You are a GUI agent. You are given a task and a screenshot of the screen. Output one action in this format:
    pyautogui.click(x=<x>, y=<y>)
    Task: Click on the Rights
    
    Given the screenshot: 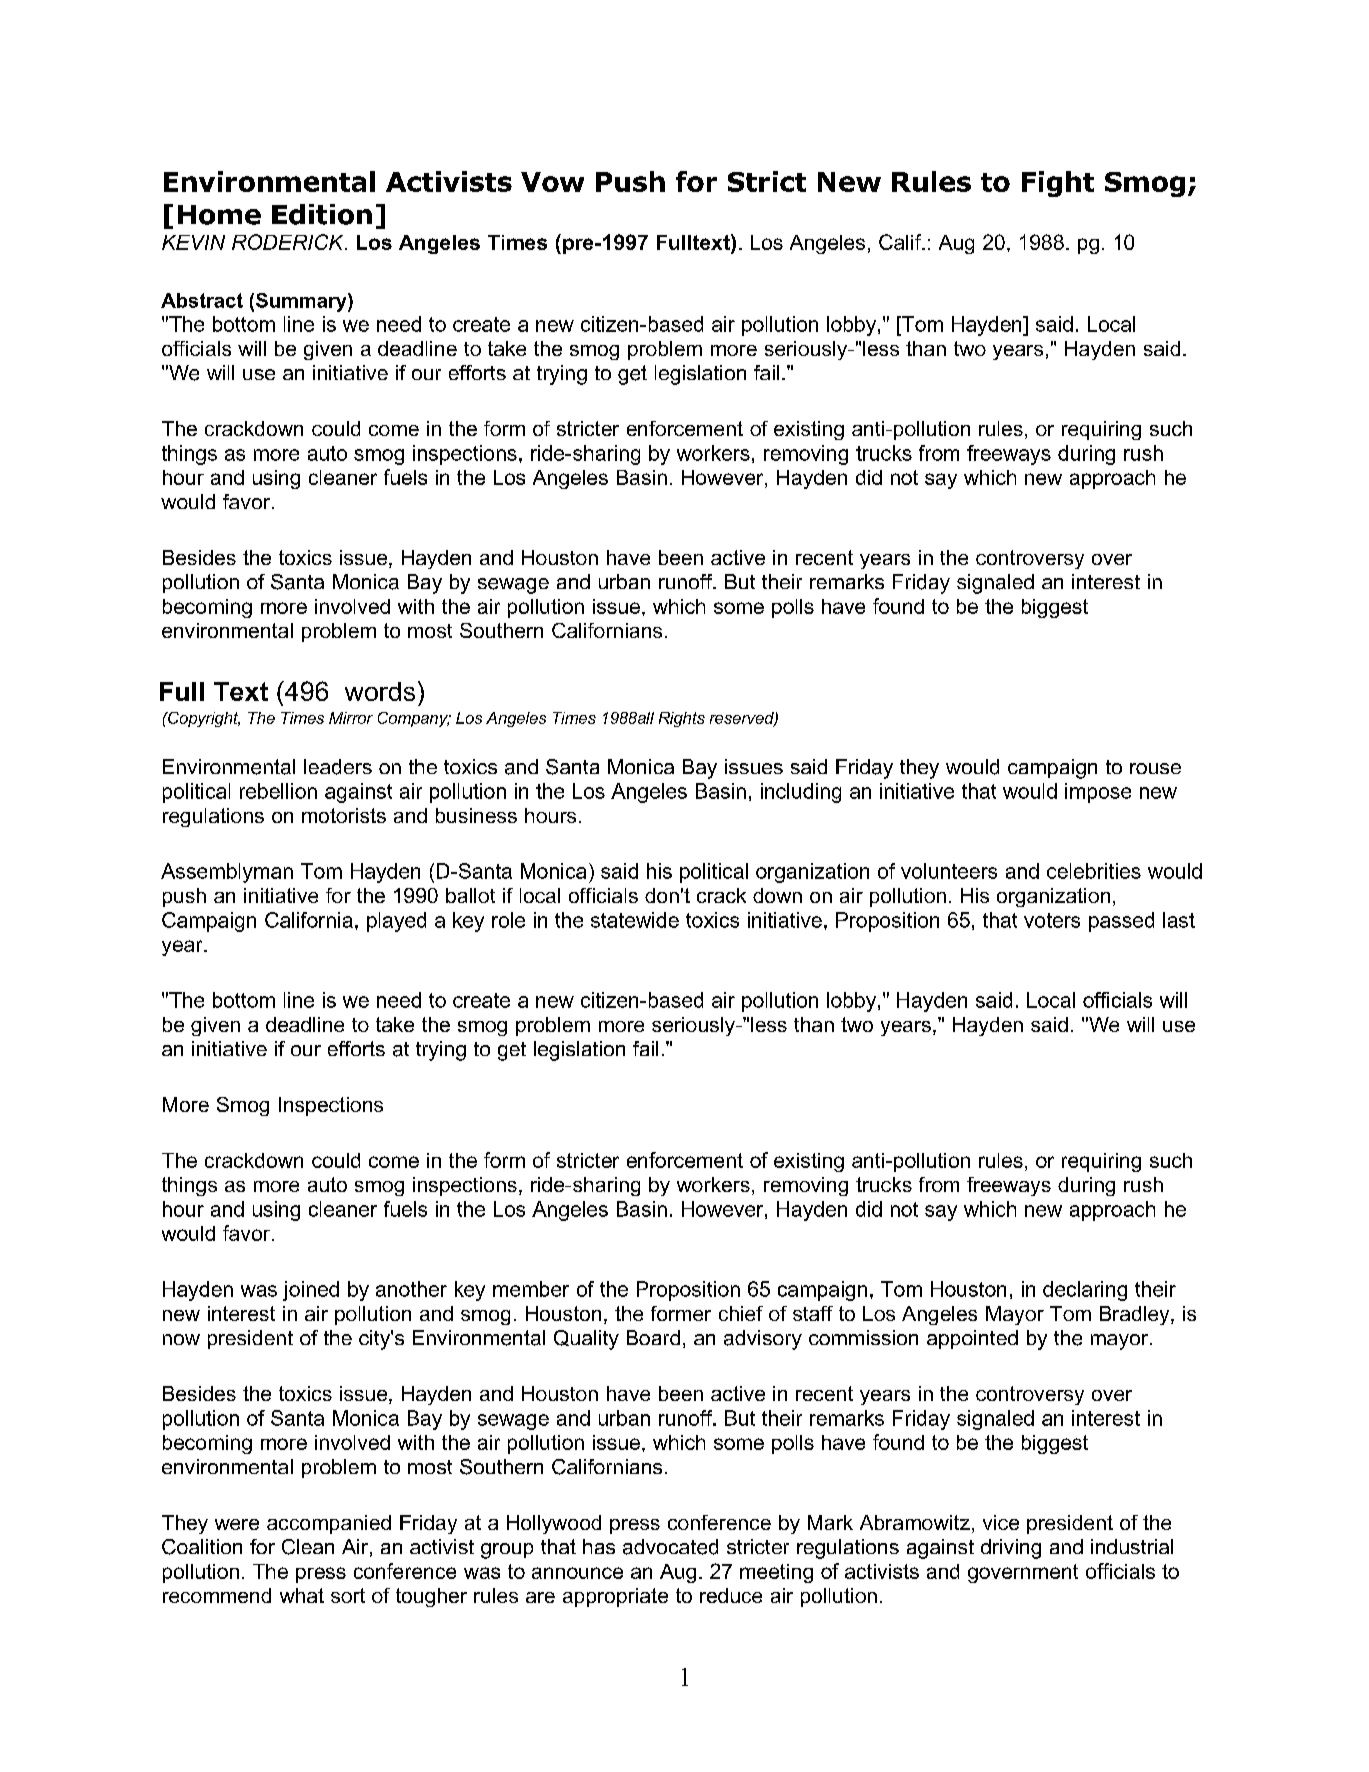 What is the action you would take?
    pyautogui.click(x=682, y=719)
